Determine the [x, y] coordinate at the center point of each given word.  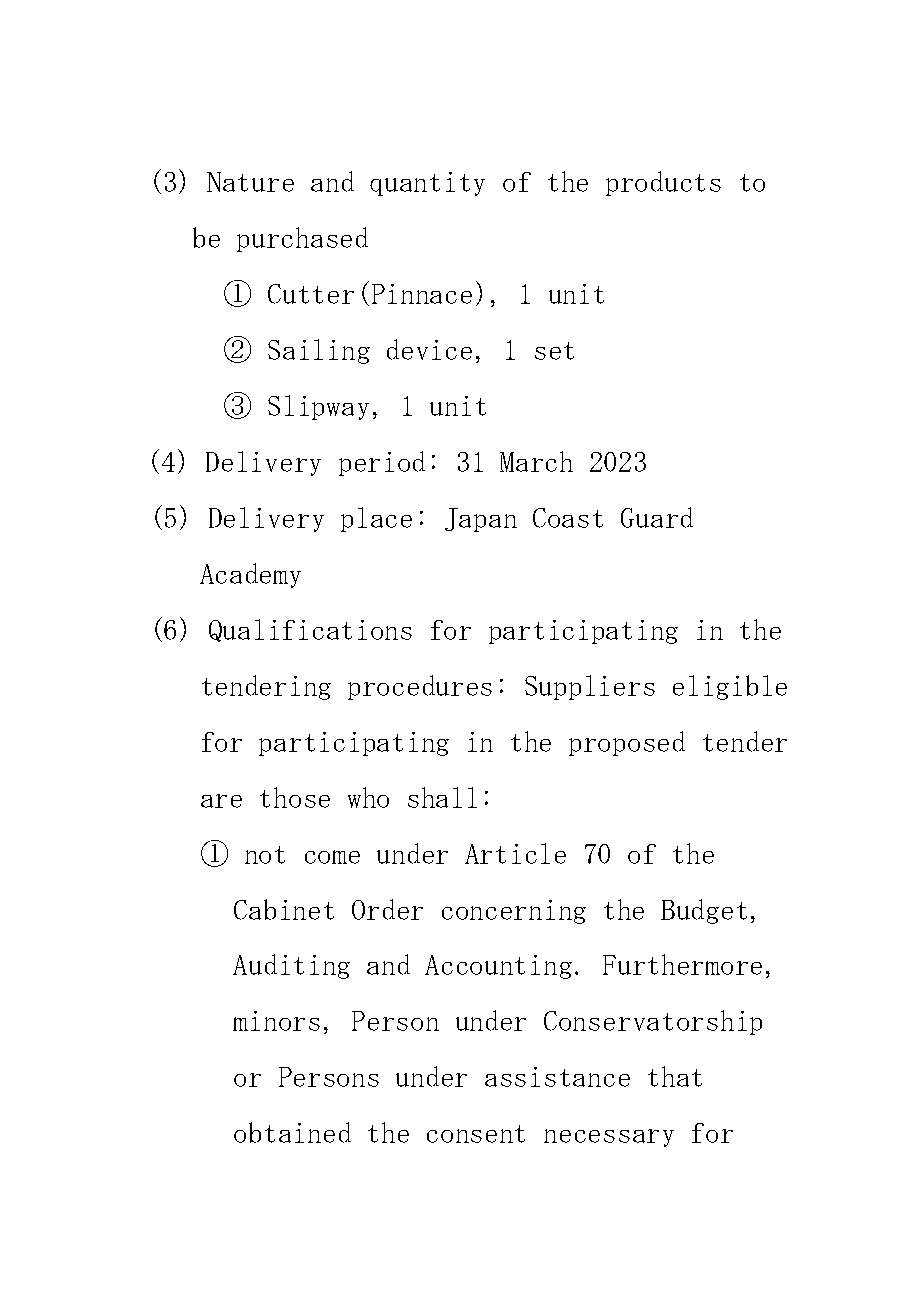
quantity [427, 184]
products [663, 183]
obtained [292, 1132]
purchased [302, 239]
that [675, 1076]
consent [476, 1134]
